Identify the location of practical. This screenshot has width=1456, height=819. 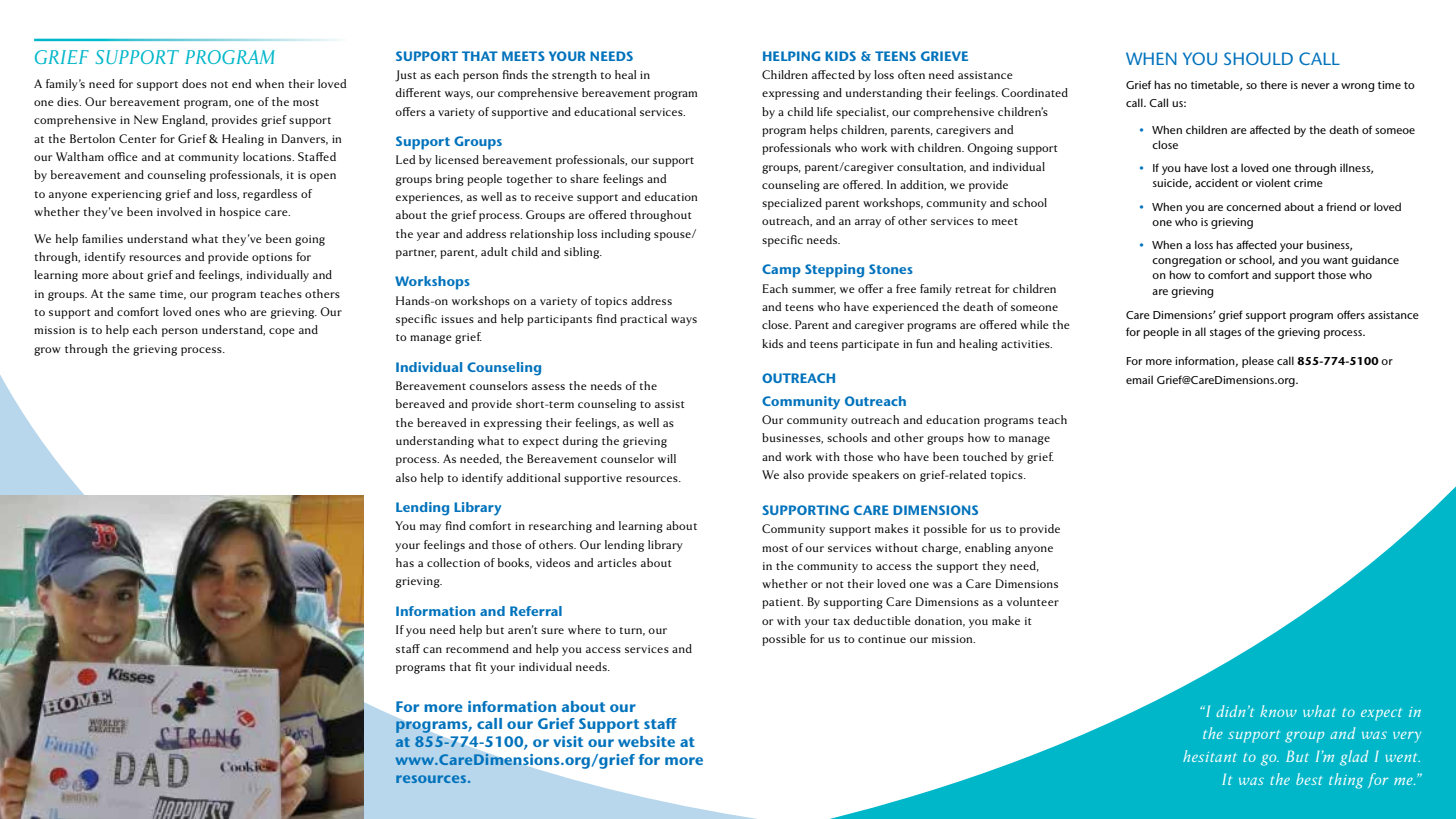
(643, 320).
